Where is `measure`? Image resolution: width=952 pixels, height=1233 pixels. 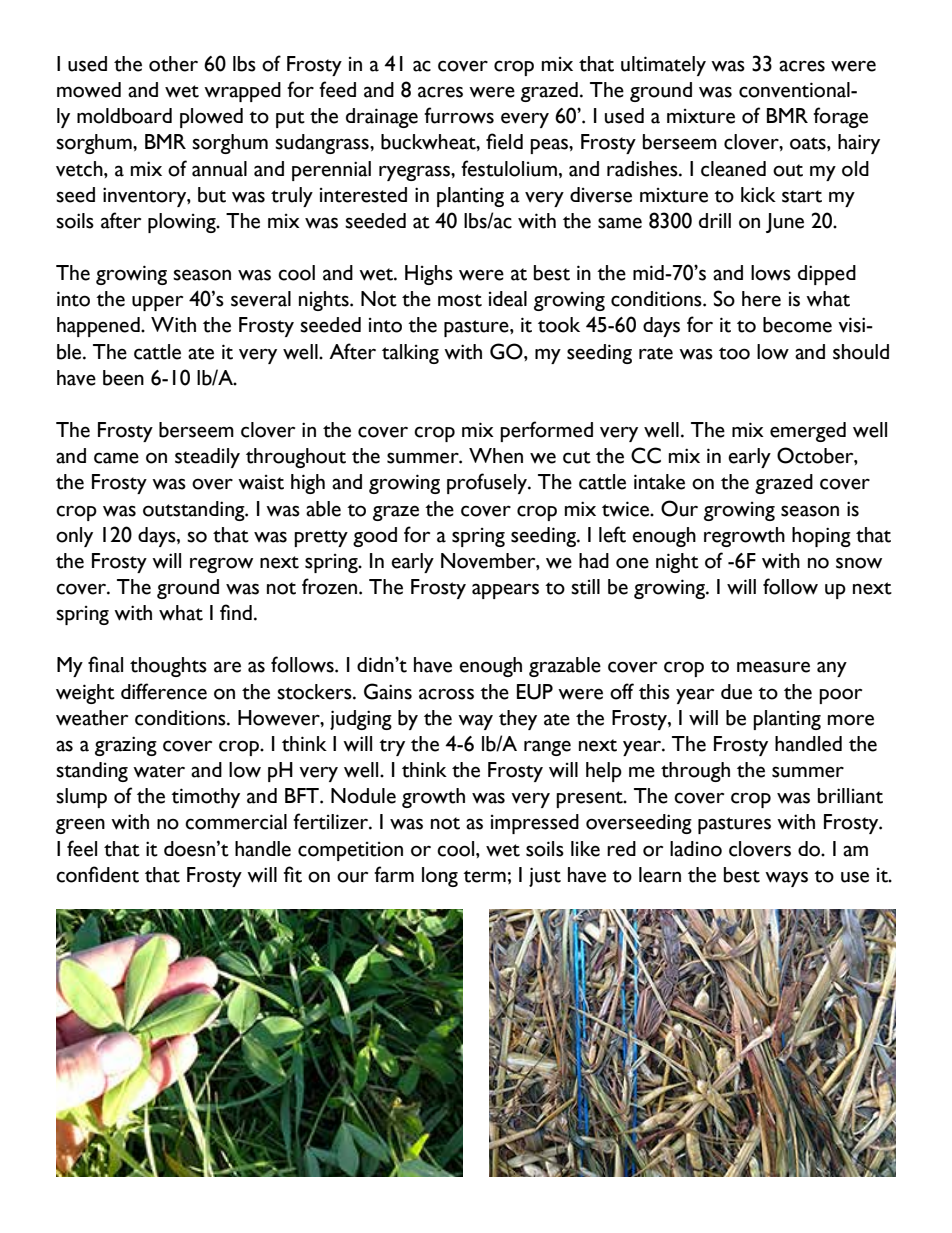 measure is located at coordinates (773, 667).
